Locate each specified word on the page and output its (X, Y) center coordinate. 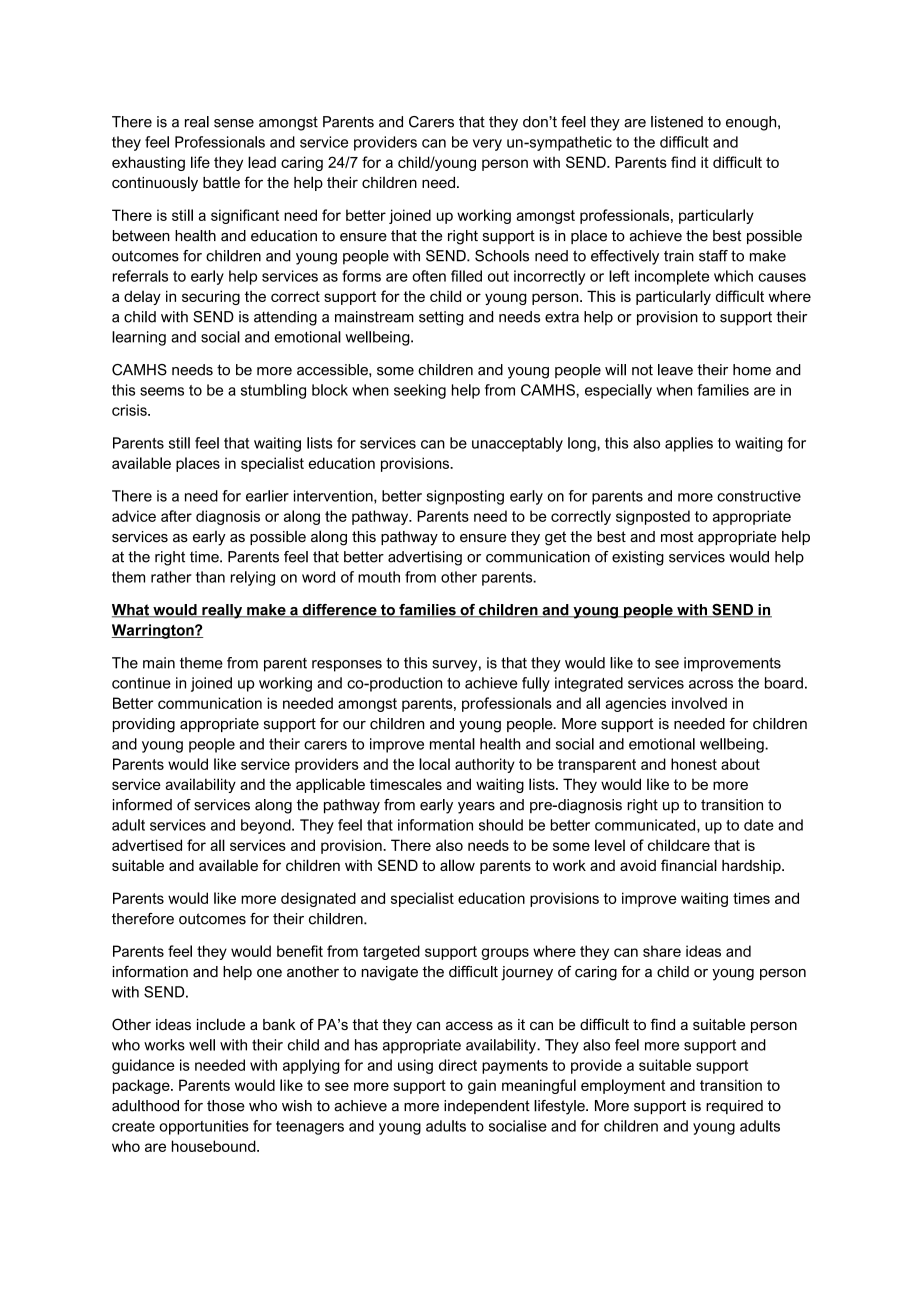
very (487, 145)
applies (689, 444)
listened (677, 122)
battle (221, 182)
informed (142, 805)
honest (694, 764)
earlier (267, 496)
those (226, 1106)
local (434, 764)
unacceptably (517, 444)
